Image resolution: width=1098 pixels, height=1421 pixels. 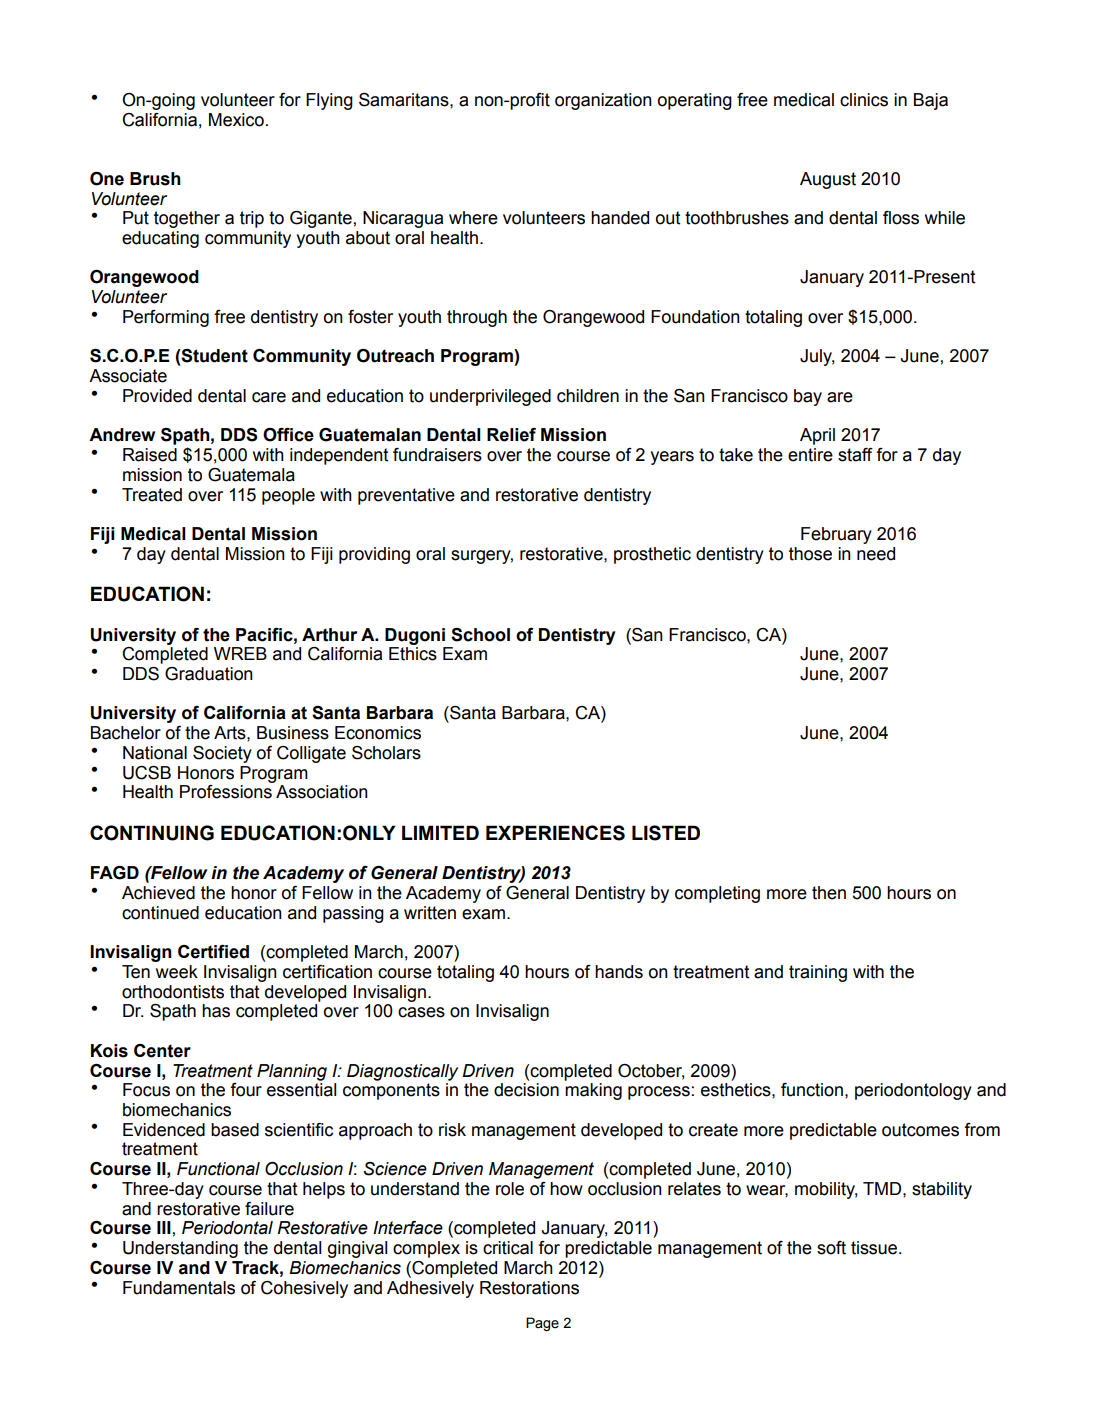 I want to click on Fundamentals, so click(x=179, y=1288).
